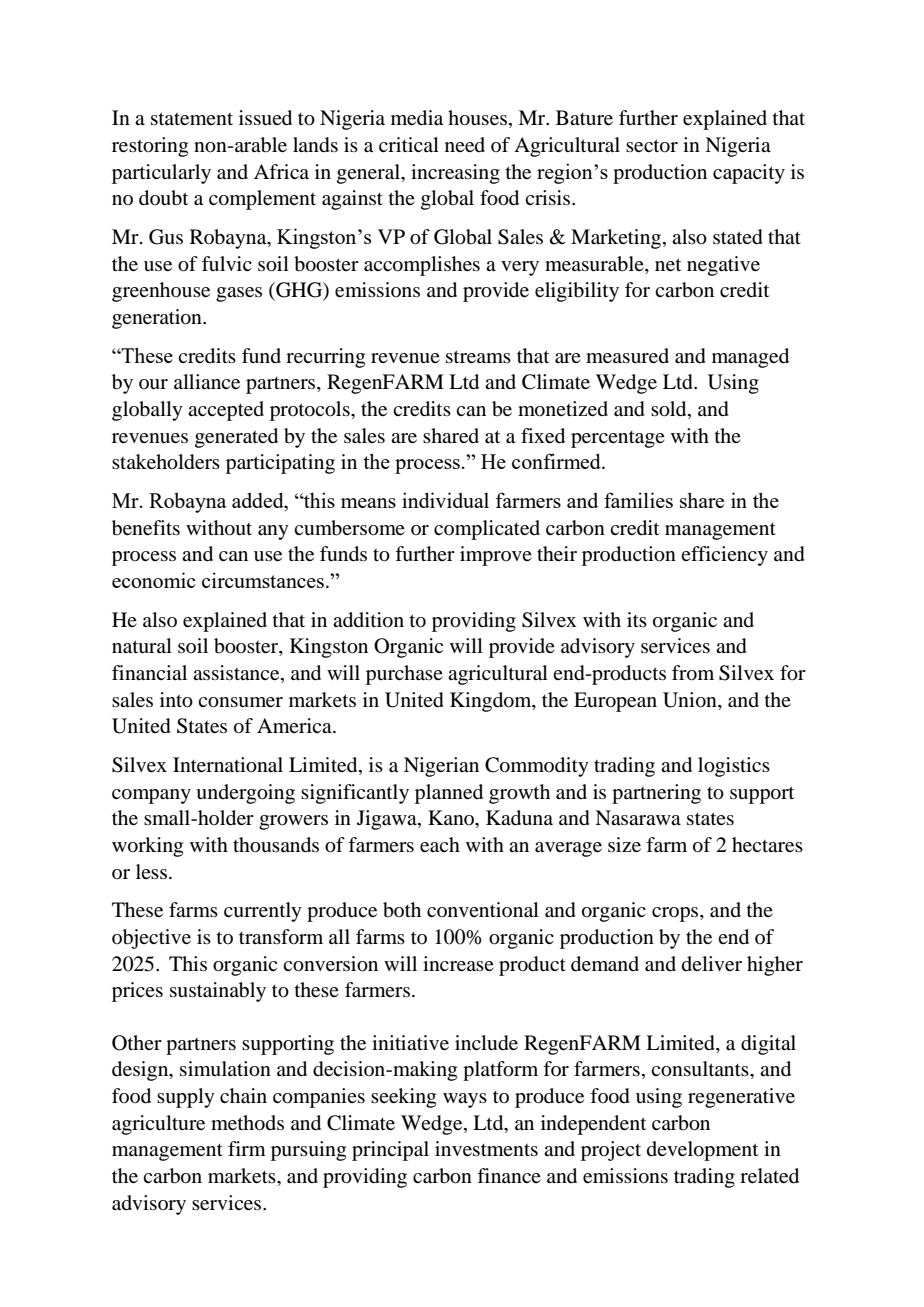 The image size is (924, 1307). What do you see at coordinates (486, 1148) in the screenshot?
I see `investments` at bounding box center [486, 1148].
